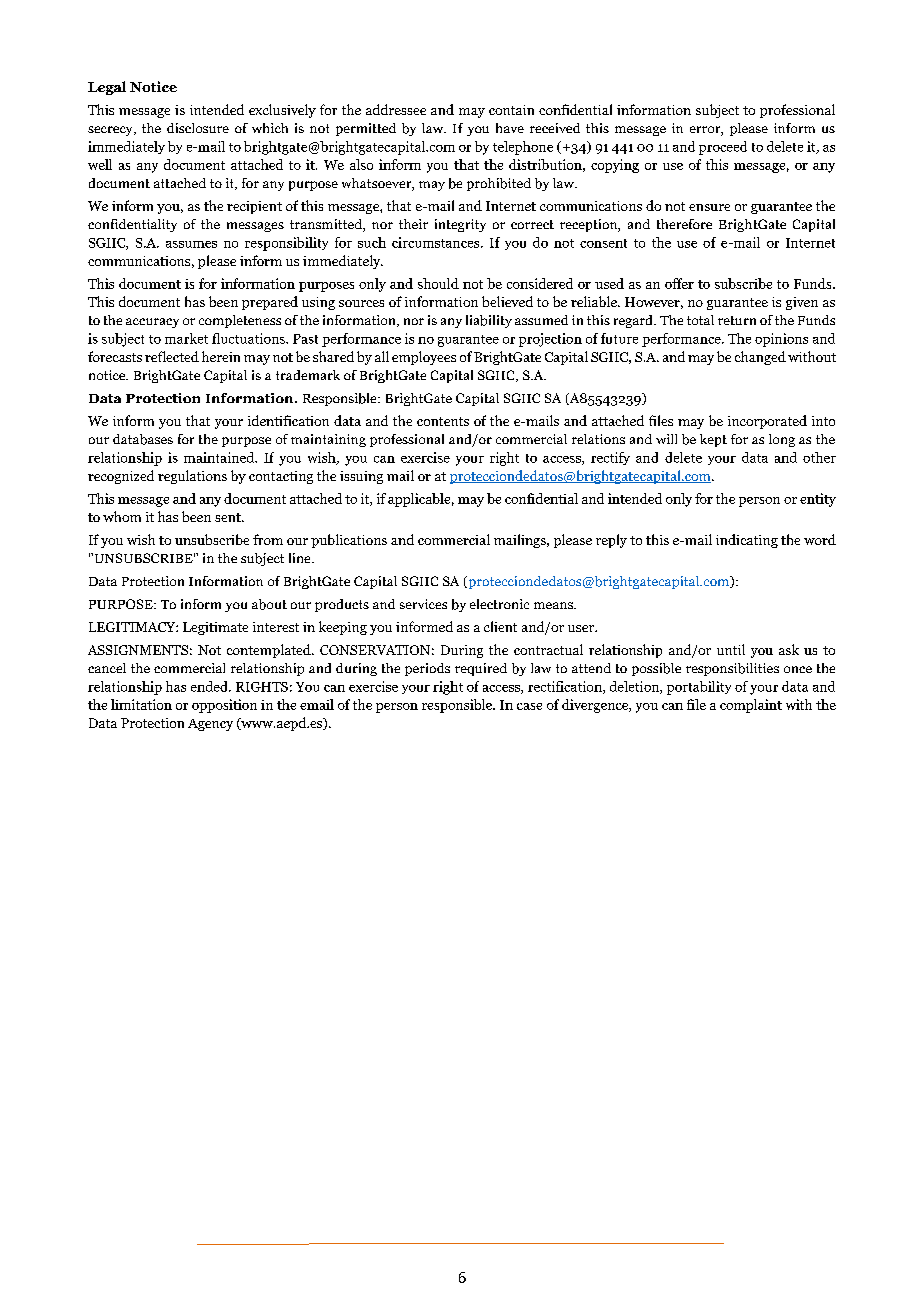 This screenshot has height=1308, width=924. What do you see at coordinates (443, 421) in the screenshot?
I see `contents` at bounding box center [443, 421].
